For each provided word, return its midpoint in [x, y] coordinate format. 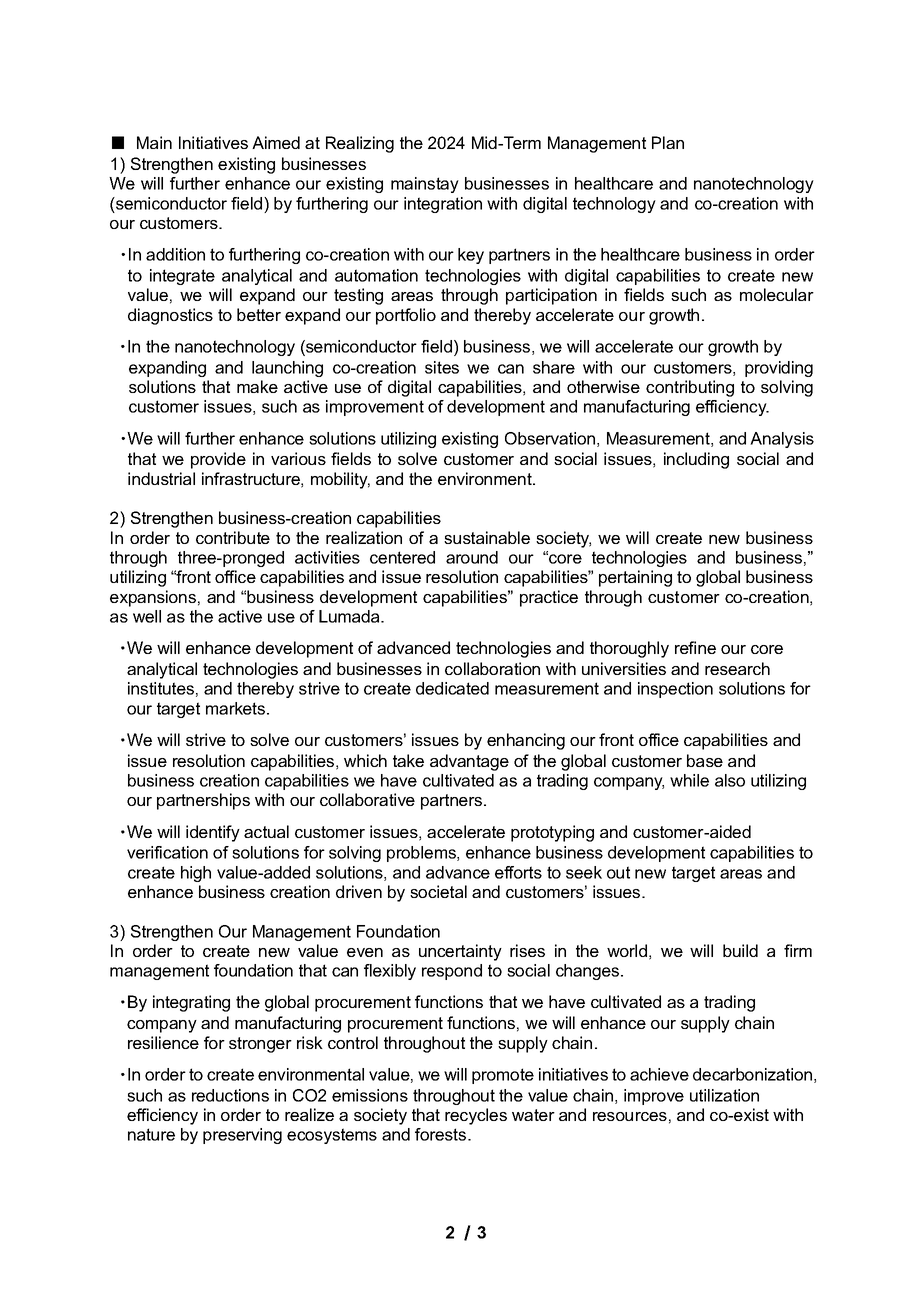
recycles [476, 1116]
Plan [668, 142]
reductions [230, 1095]
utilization [724, 1095]
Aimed [276, 142]
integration [443, 205]
